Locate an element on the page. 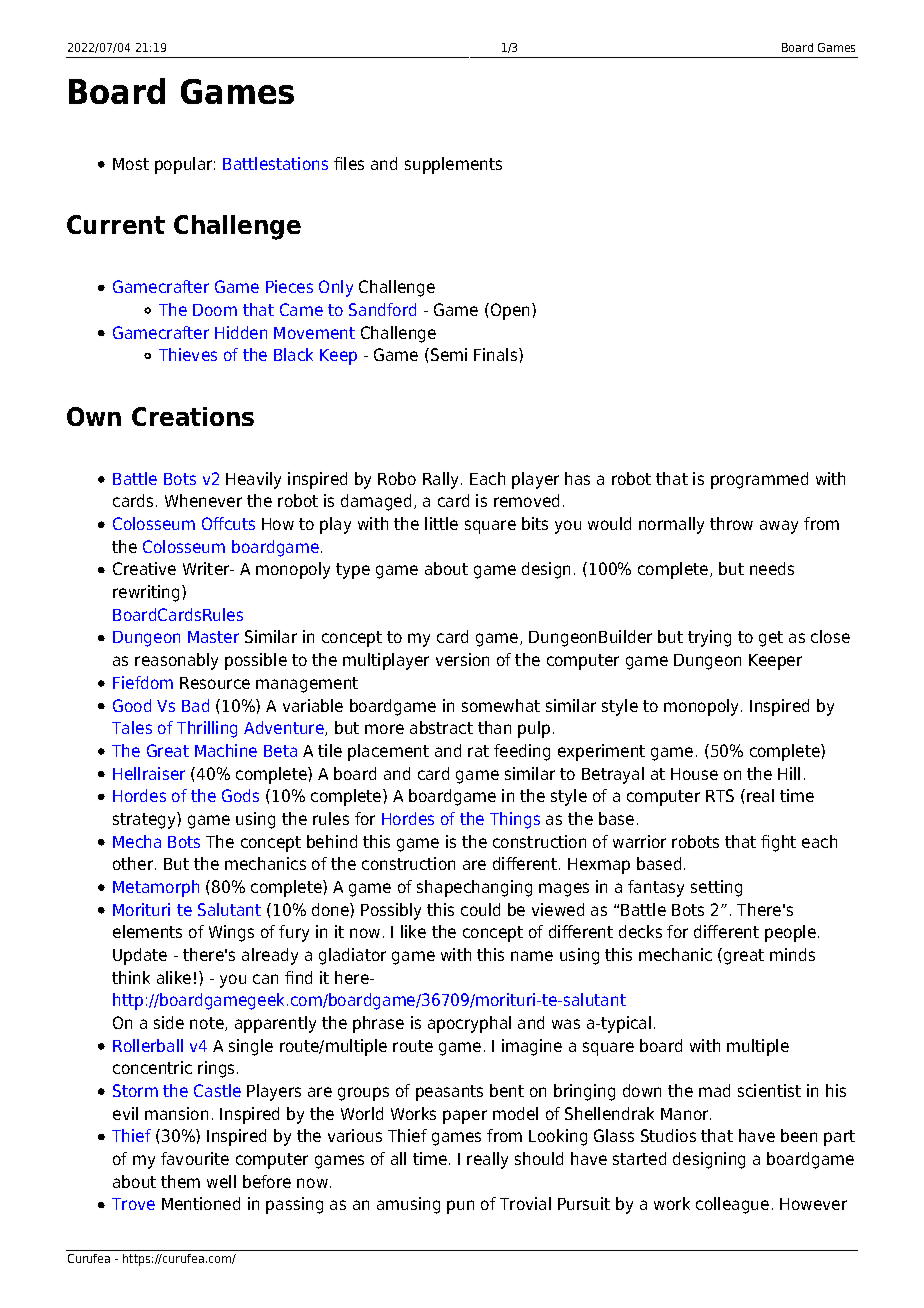 The height and width of the image is (1308, 924). Open is located at coordinates (510, 311).
